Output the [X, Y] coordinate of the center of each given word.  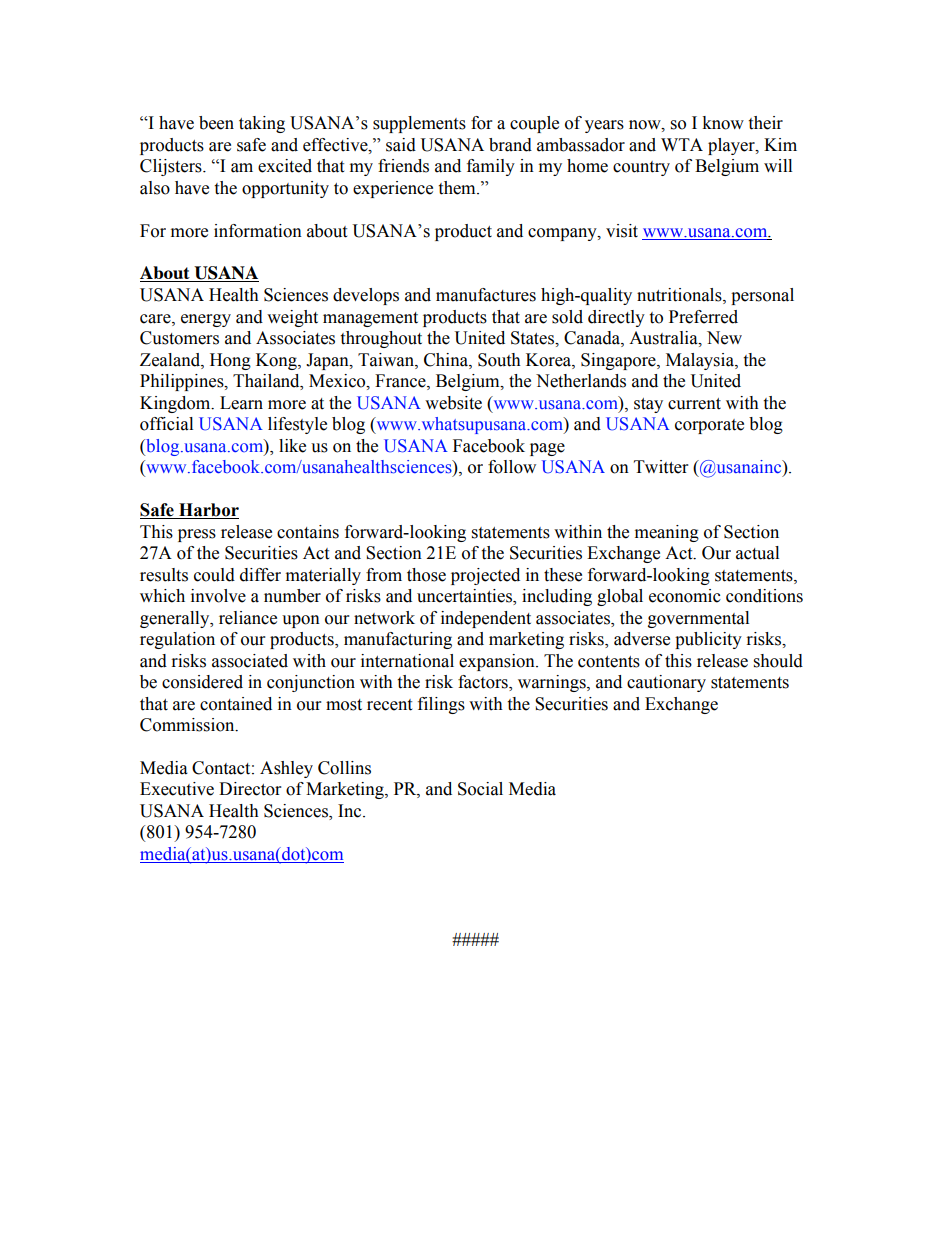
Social [480, 789]
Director [250, 789]
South [499, 360]
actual [757, 553]
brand [510, 145]
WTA [682, 144]
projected [485, 576]
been [216, 123]
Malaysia [701, 361]
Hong [230, 361]
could [214, 575]
